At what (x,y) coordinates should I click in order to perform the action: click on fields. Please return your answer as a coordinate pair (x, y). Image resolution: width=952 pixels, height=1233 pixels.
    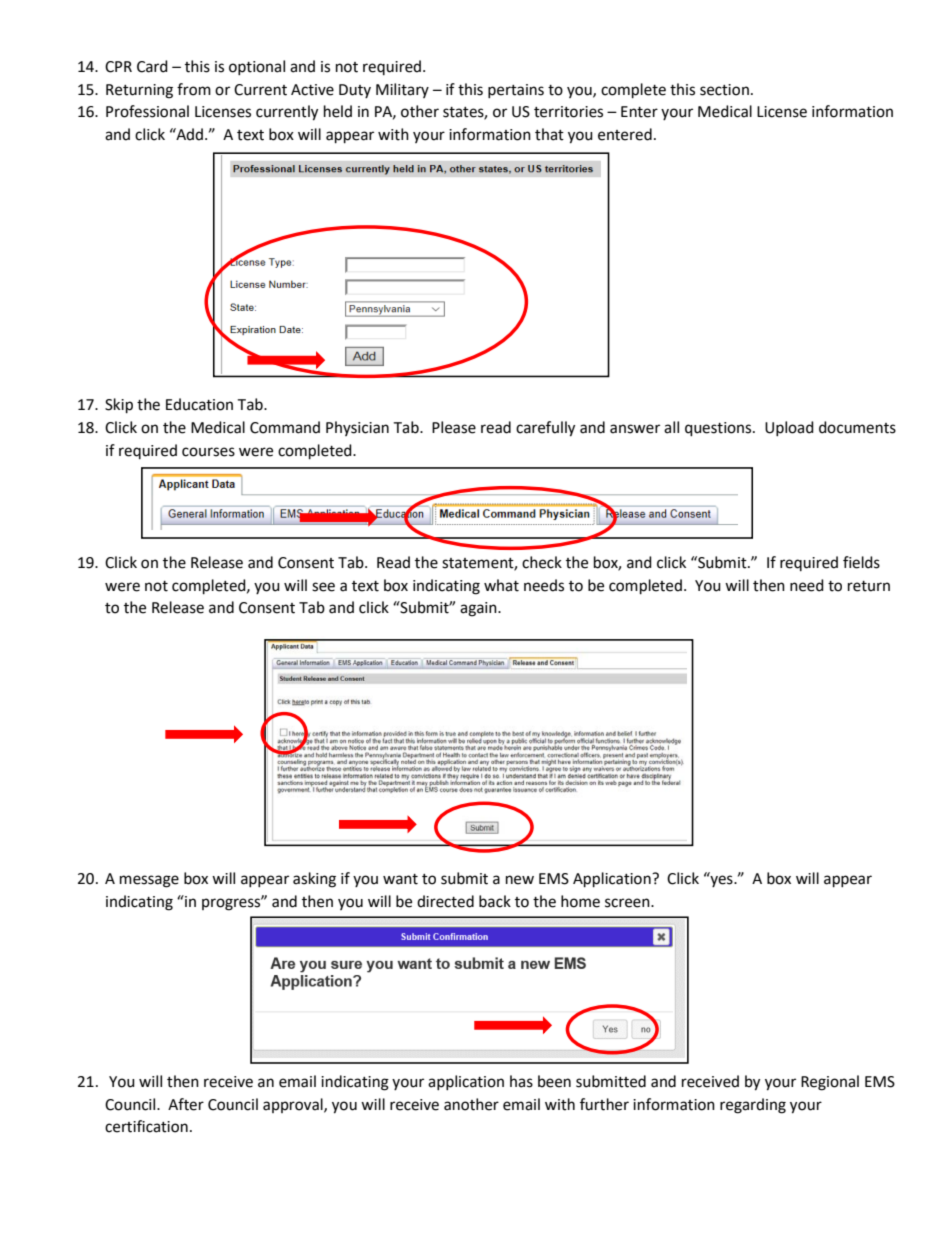
    Looking at the image, I should click on (861, 562).
